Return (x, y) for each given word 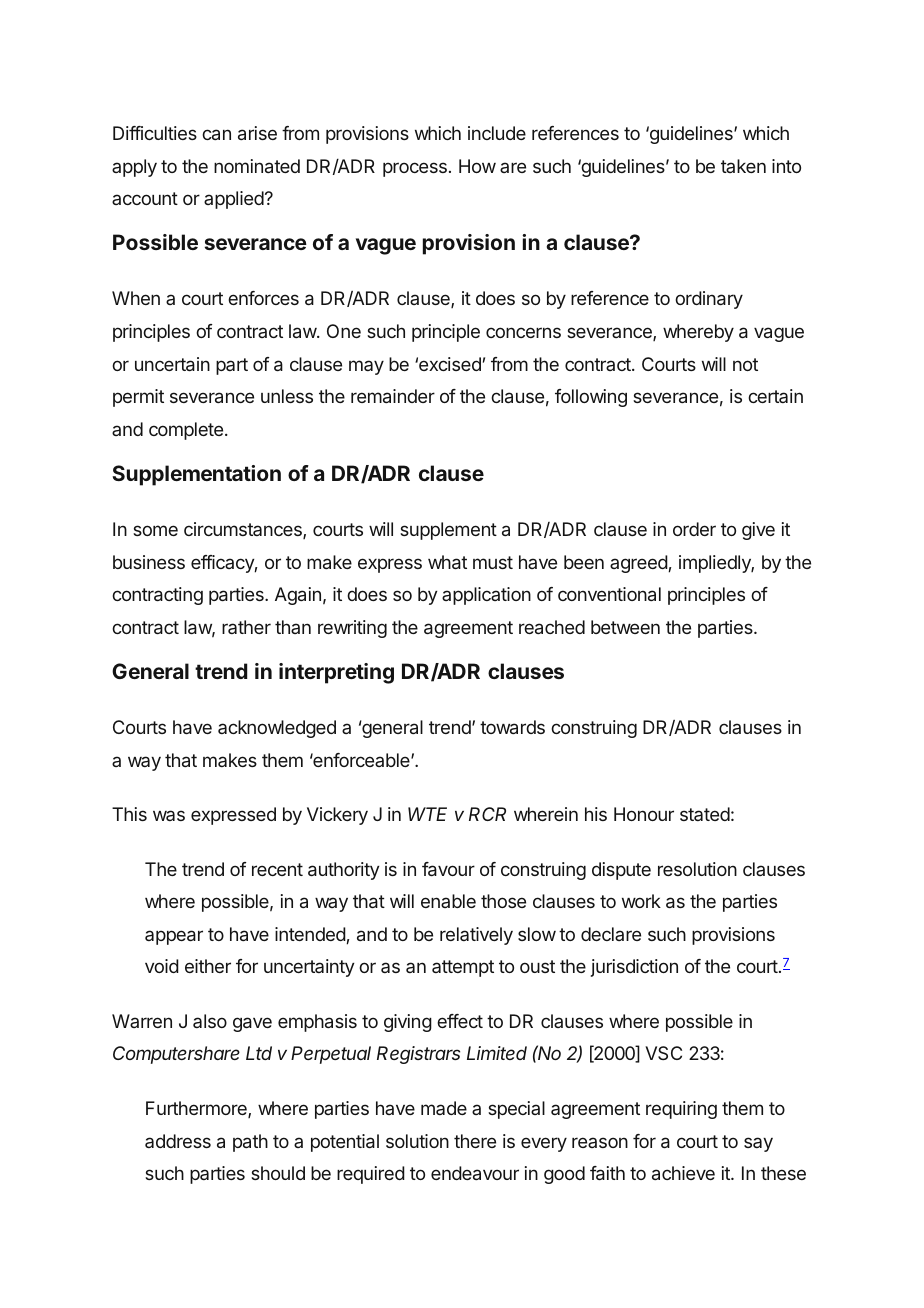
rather (246, 627)
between (625, 627)
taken (743, 166)
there (475, 1141)
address (178, 1141)
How (477, 166)
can (216, 134)
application (486, 596)
